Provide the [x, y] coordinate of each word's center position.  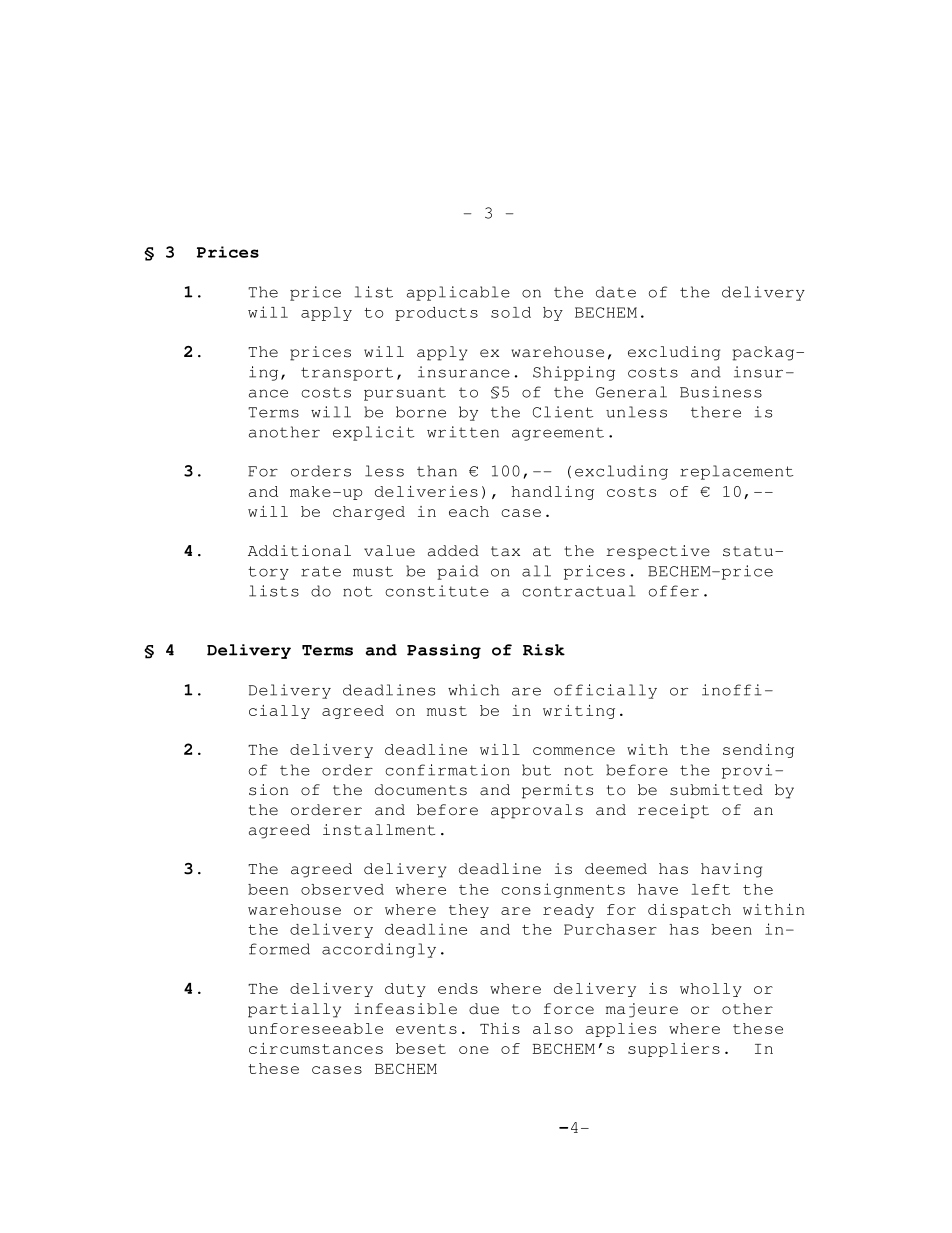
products [436, 314]
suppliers [674, 1050]
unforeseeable [315, 1028]
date [616, 292]
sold [511, 312]
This [500, 1028]
